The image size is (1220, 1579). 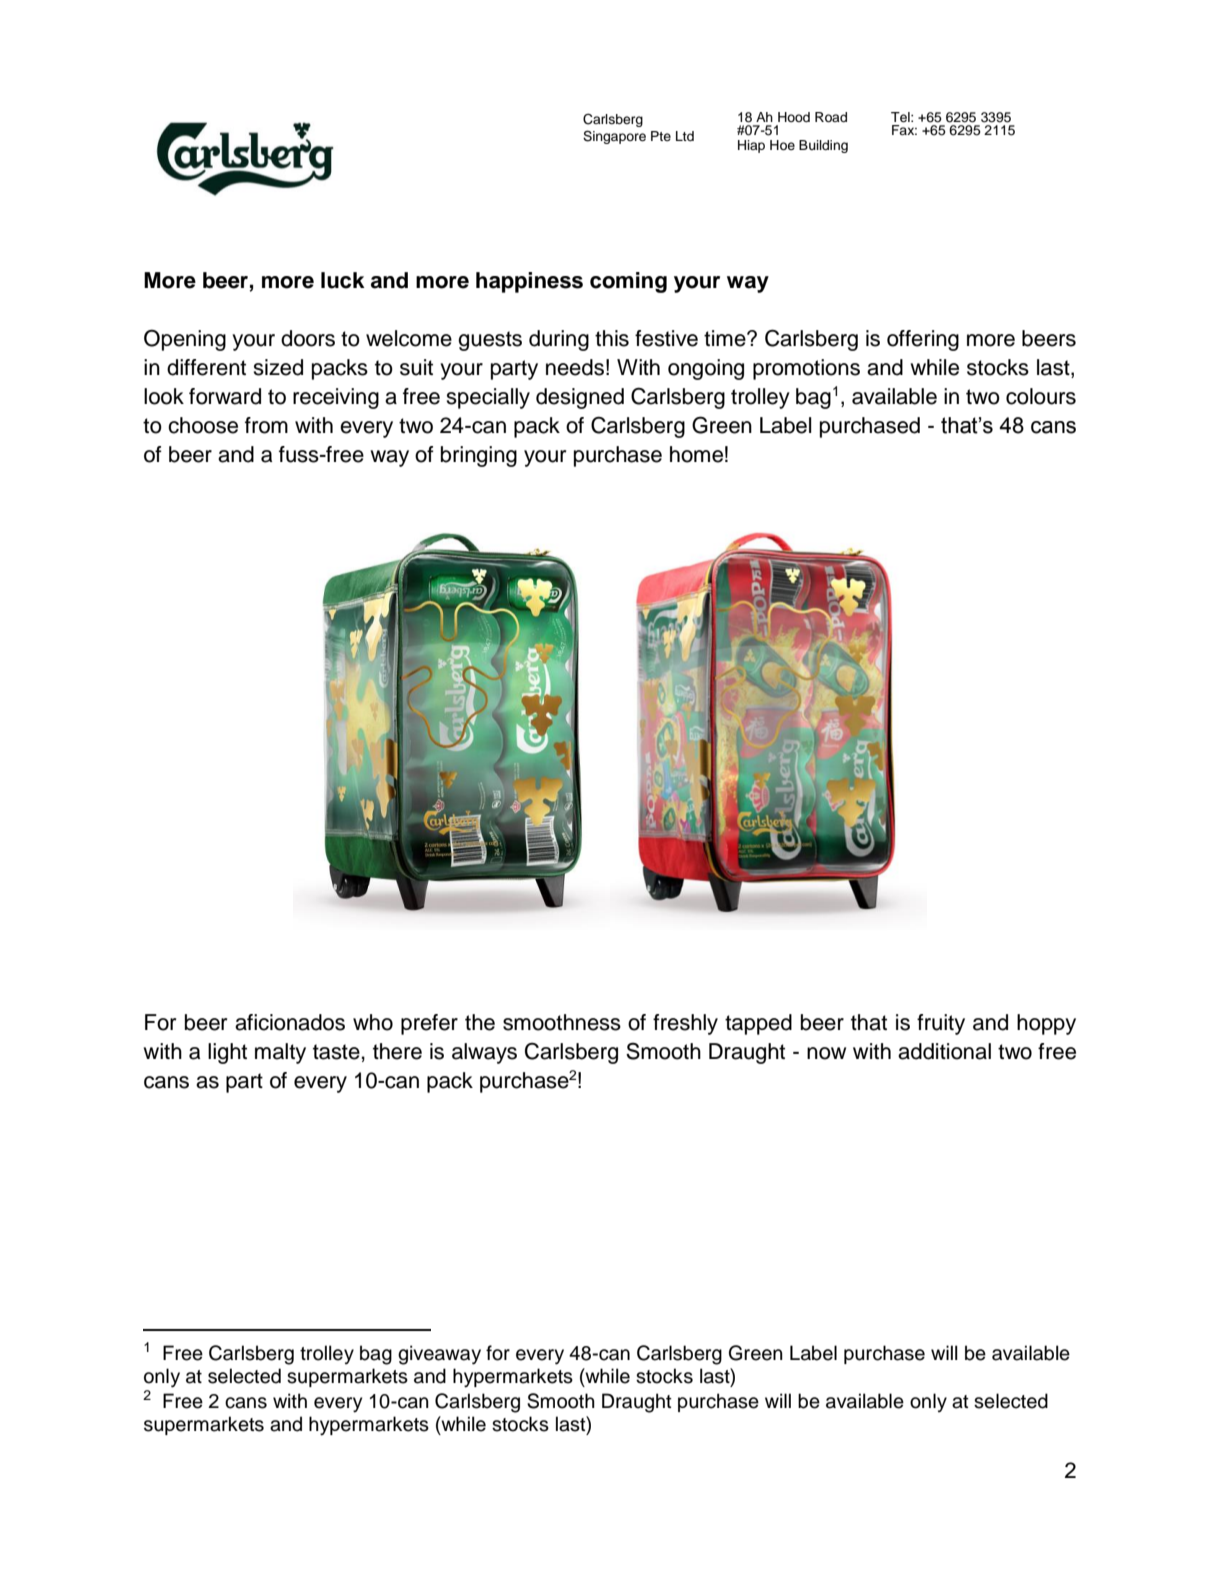 What do you see at coordinates (685, 1024) in the screenshot?
I see `freshly` at bounding box center [685, 1024].
